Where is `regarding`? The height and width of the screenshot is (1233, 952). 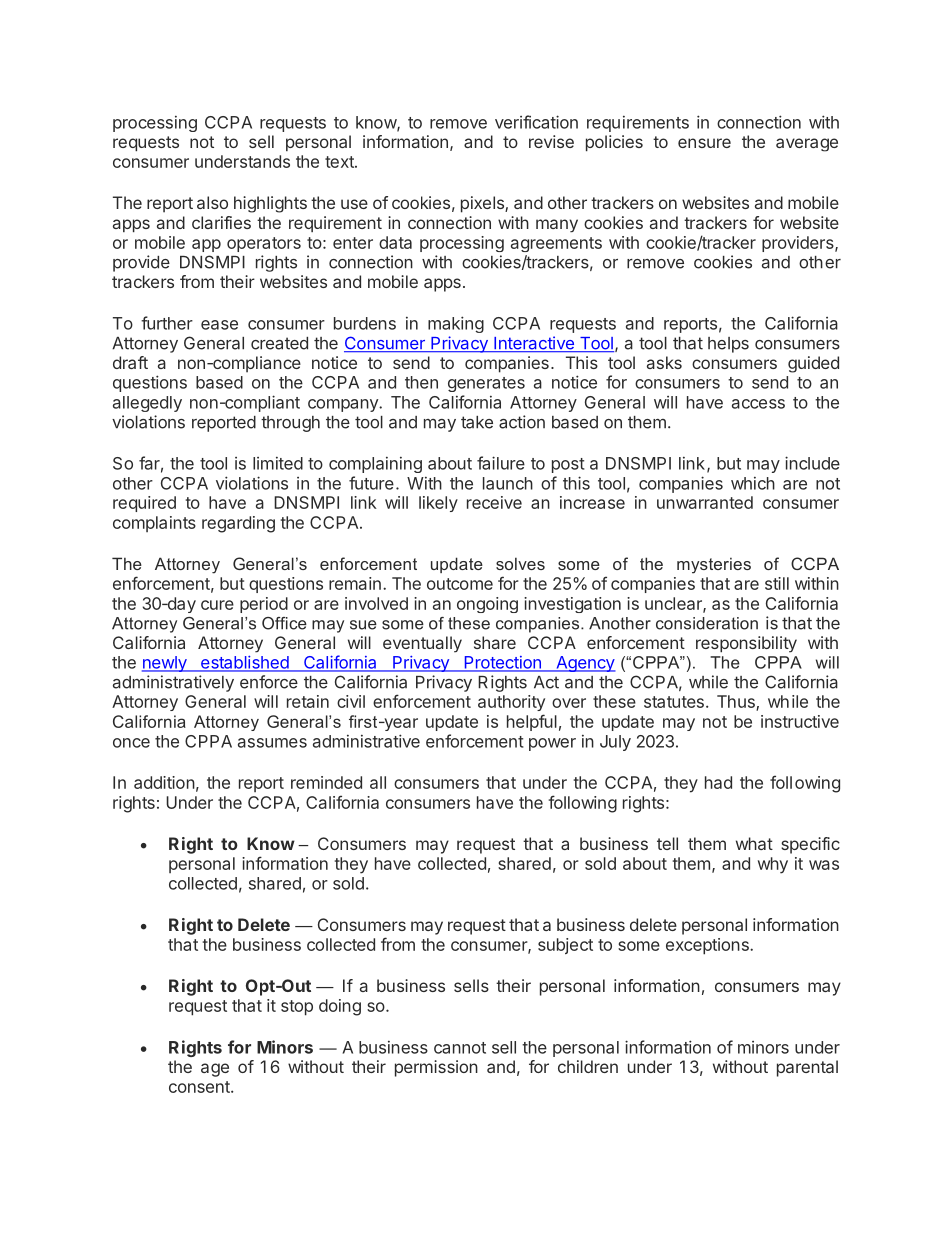
regarding is located at coordinates (238, 524).
